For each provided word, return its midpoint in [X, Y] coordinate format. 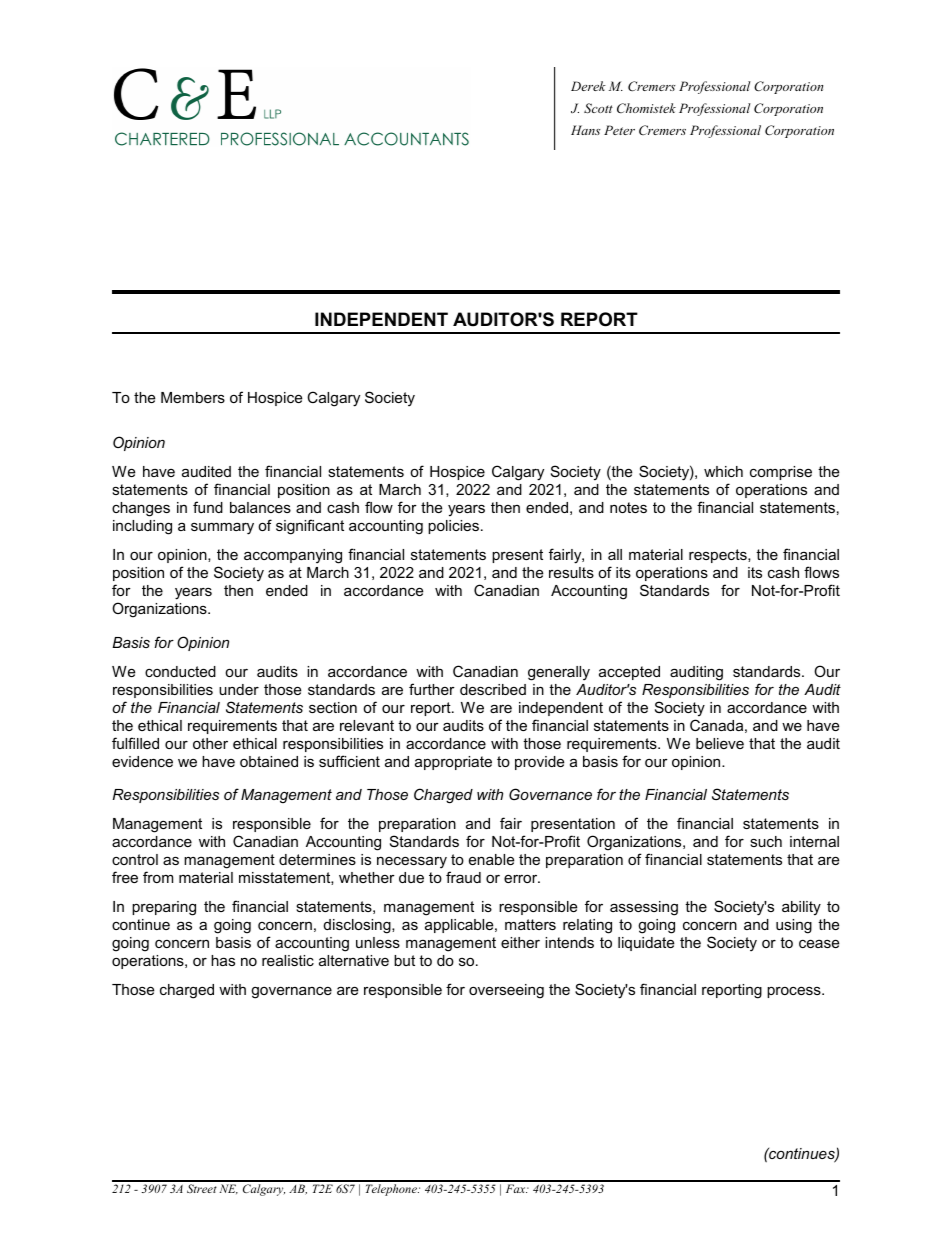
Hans [585, 130]
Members [193, 397]
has [223, 960]
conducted [180, 671]
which [723, 471]
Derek [588, 86]
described [493, 689]
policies [453, 527]
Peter [619, 130]
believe [720, 743]
